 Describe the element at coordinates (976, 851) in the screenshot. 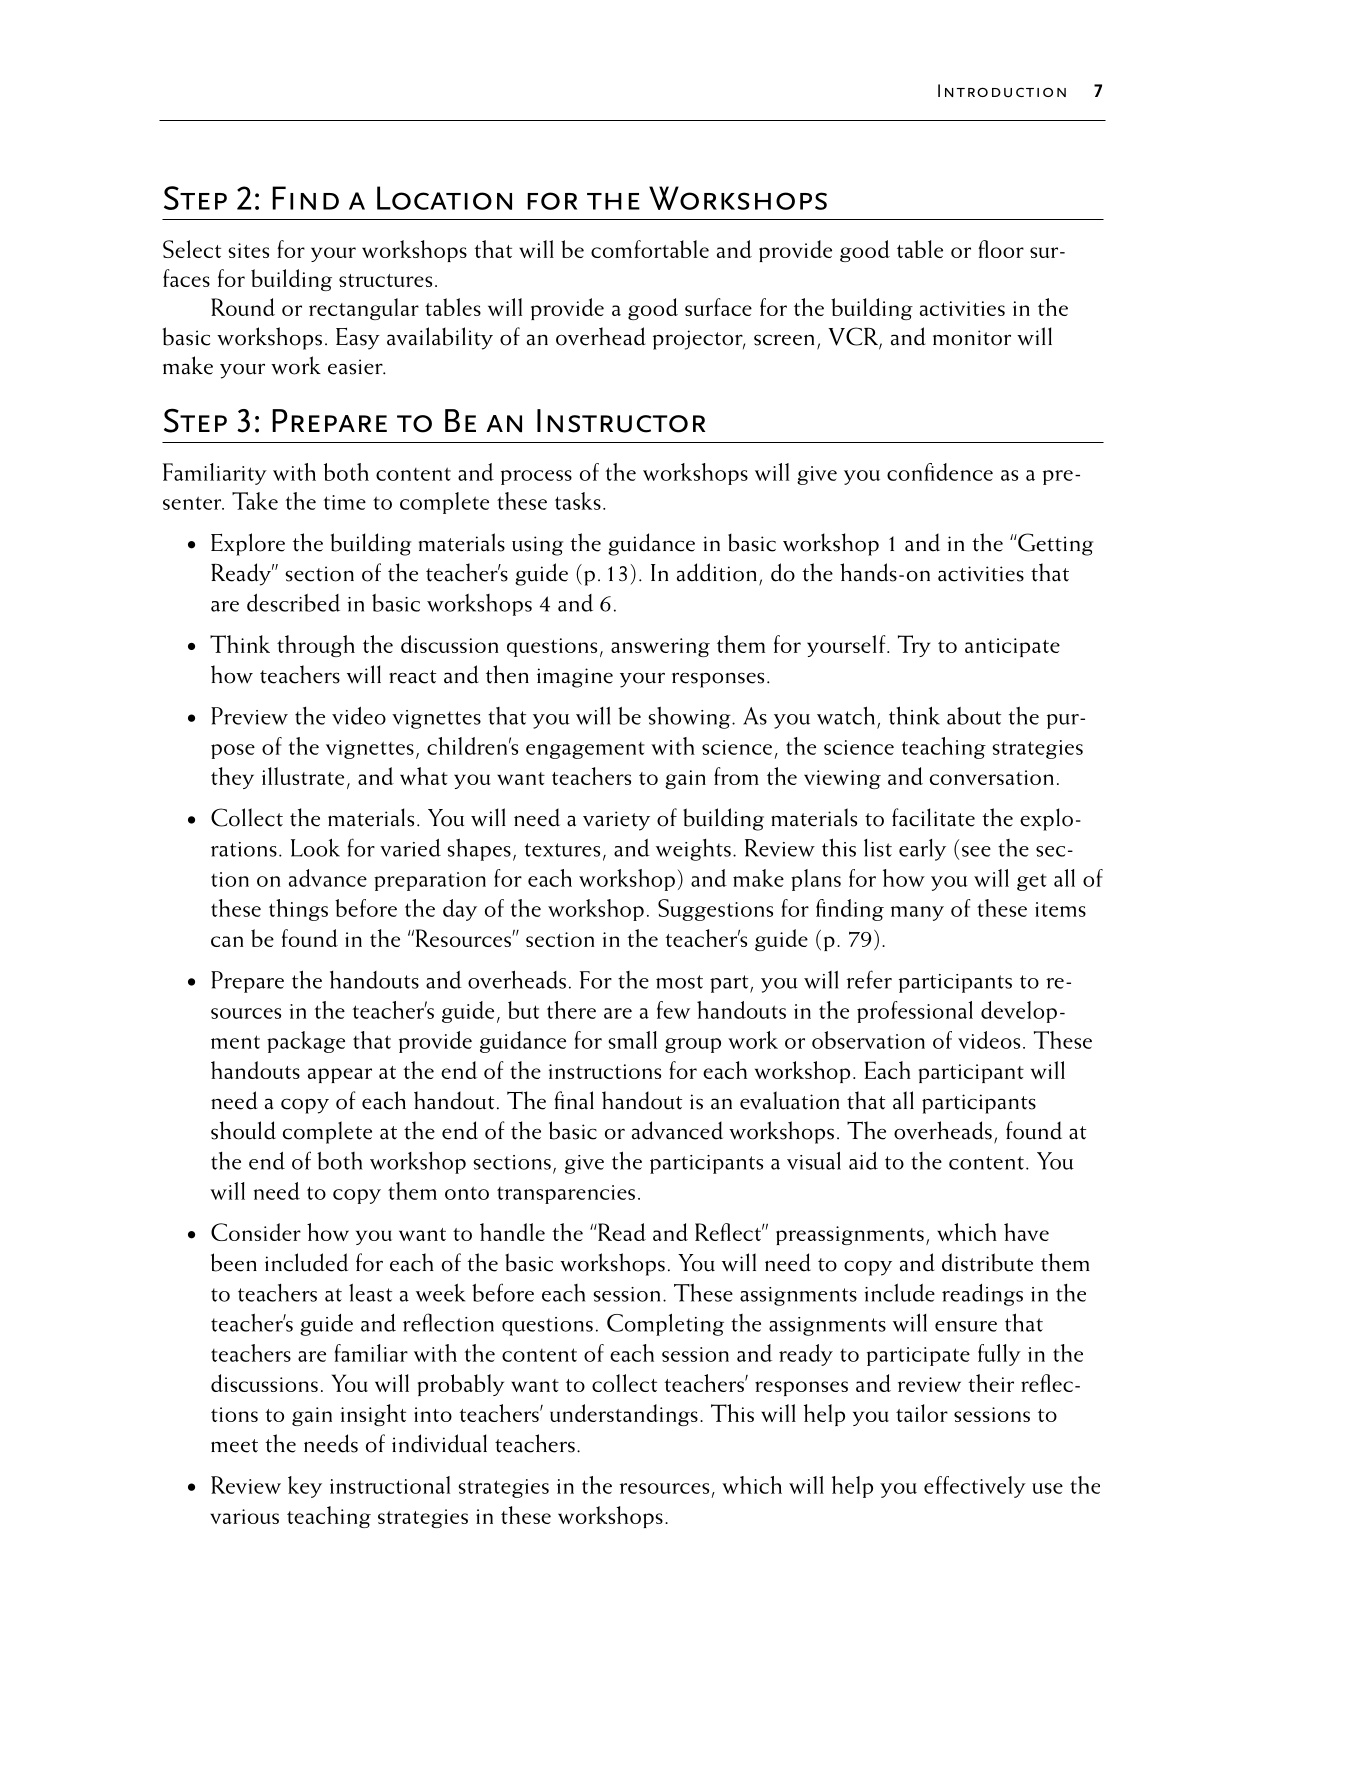

I see `see` at that location.
